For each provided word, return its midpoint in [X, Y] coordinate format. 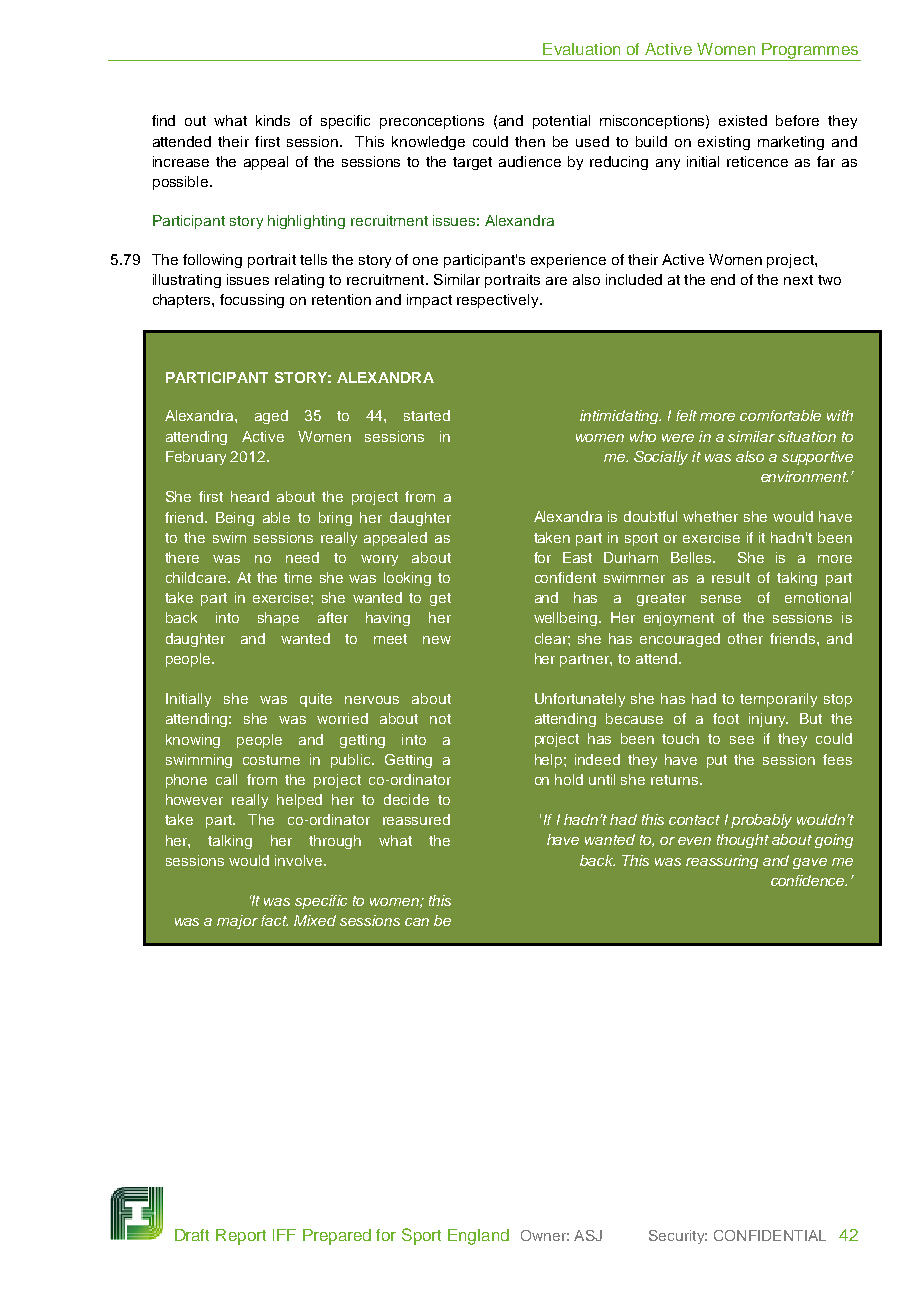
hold [569, 779]
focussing [252, 301]
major [237, 922]
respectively [499, 301]
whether [710, 516]
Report [241, 1237]
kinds [273, 120]
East [577, 557]
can [417, 922]
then [530, 141]
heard [250, 496]
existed [743, 120]
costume [271, 760]
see [742, 740]
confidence [809, 880]
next [798, 280]
